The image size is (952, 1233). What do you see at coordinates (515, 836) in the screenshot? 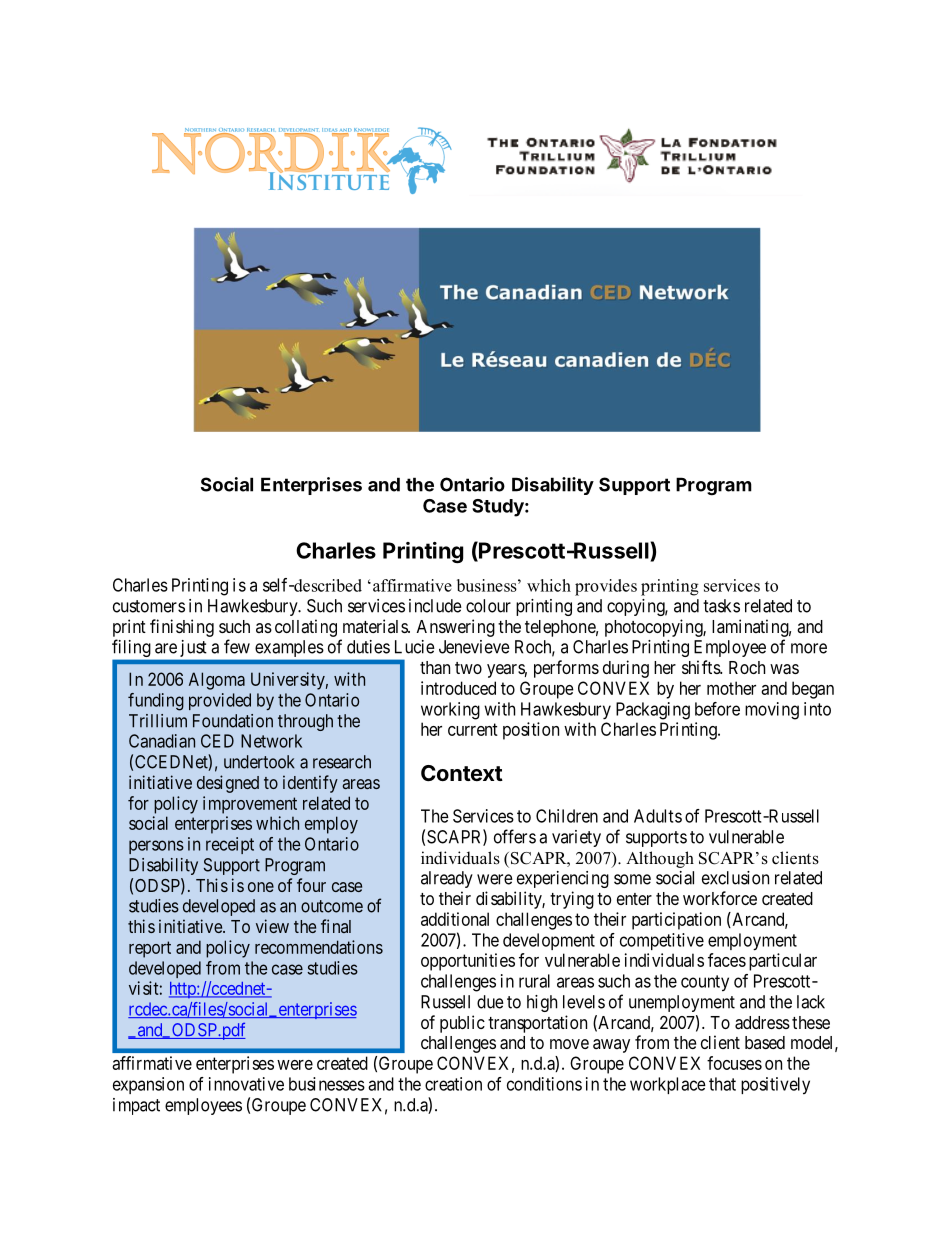
I see `offers` at bounding box center [515, 836].
